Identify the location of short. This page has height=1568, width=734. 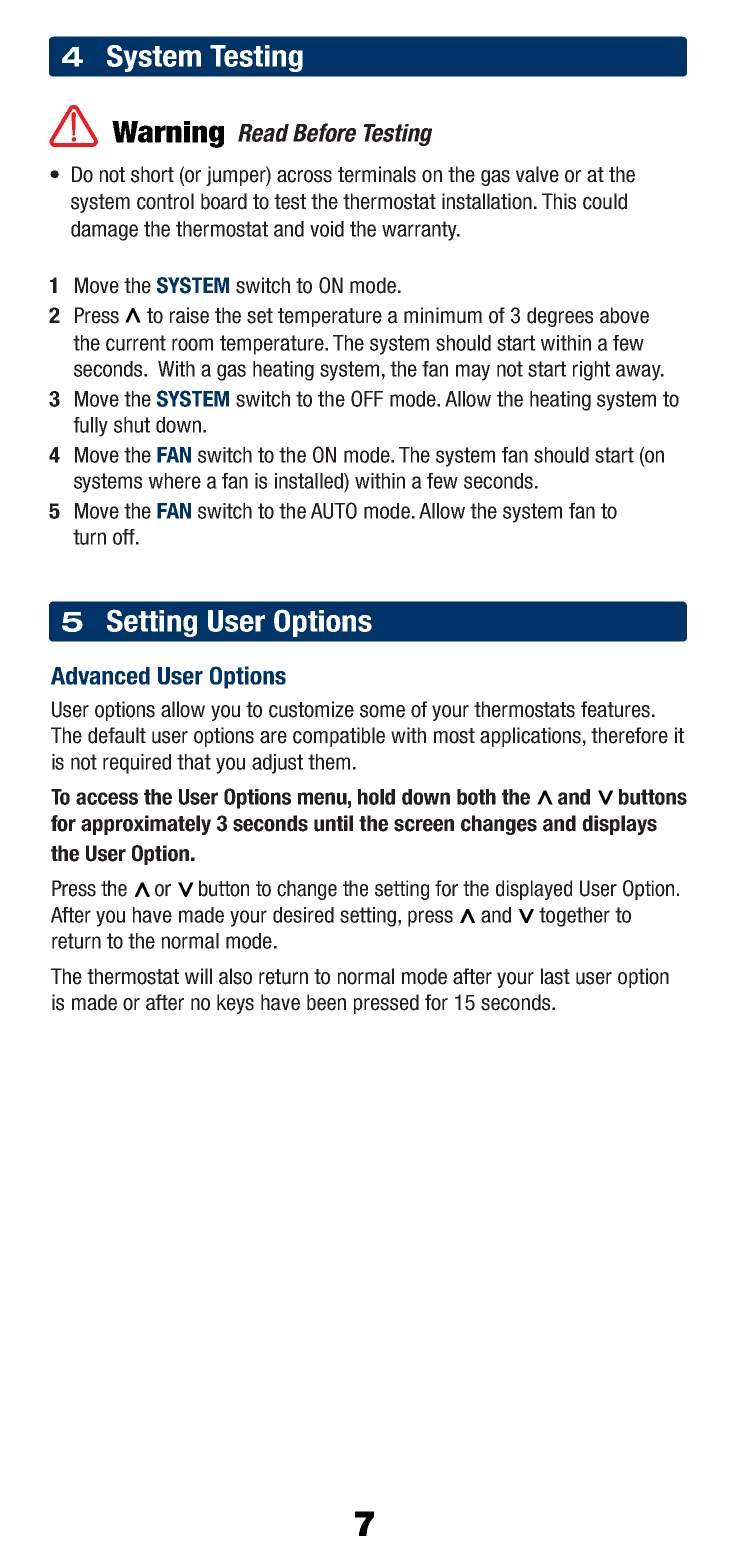
(152, 174).
